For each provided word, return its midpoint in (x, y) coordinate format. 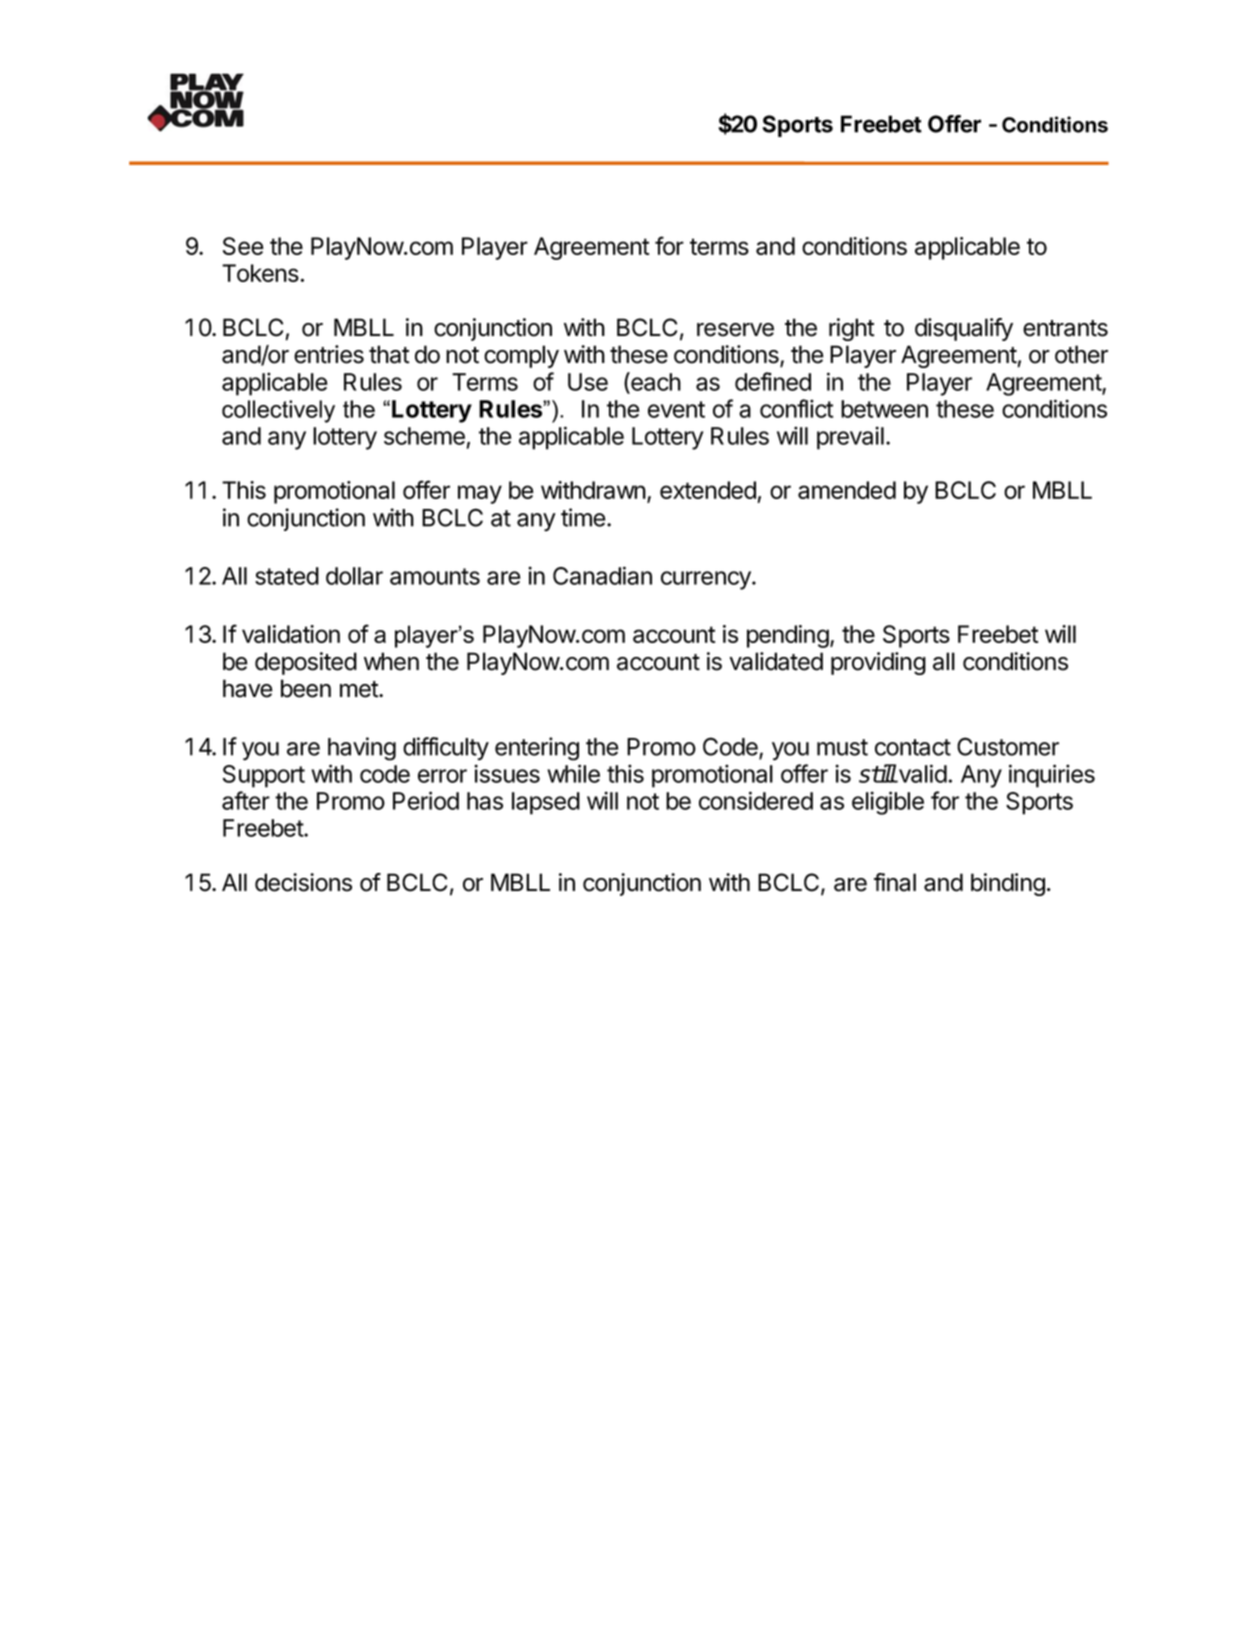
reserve (735, 330)
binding (1008, 884)
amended (847, 490)
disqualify (964, 329)
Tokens (261, 273)
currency (707, 580)
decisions (303, 882)
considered (756, 800)
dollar (354, 576)
